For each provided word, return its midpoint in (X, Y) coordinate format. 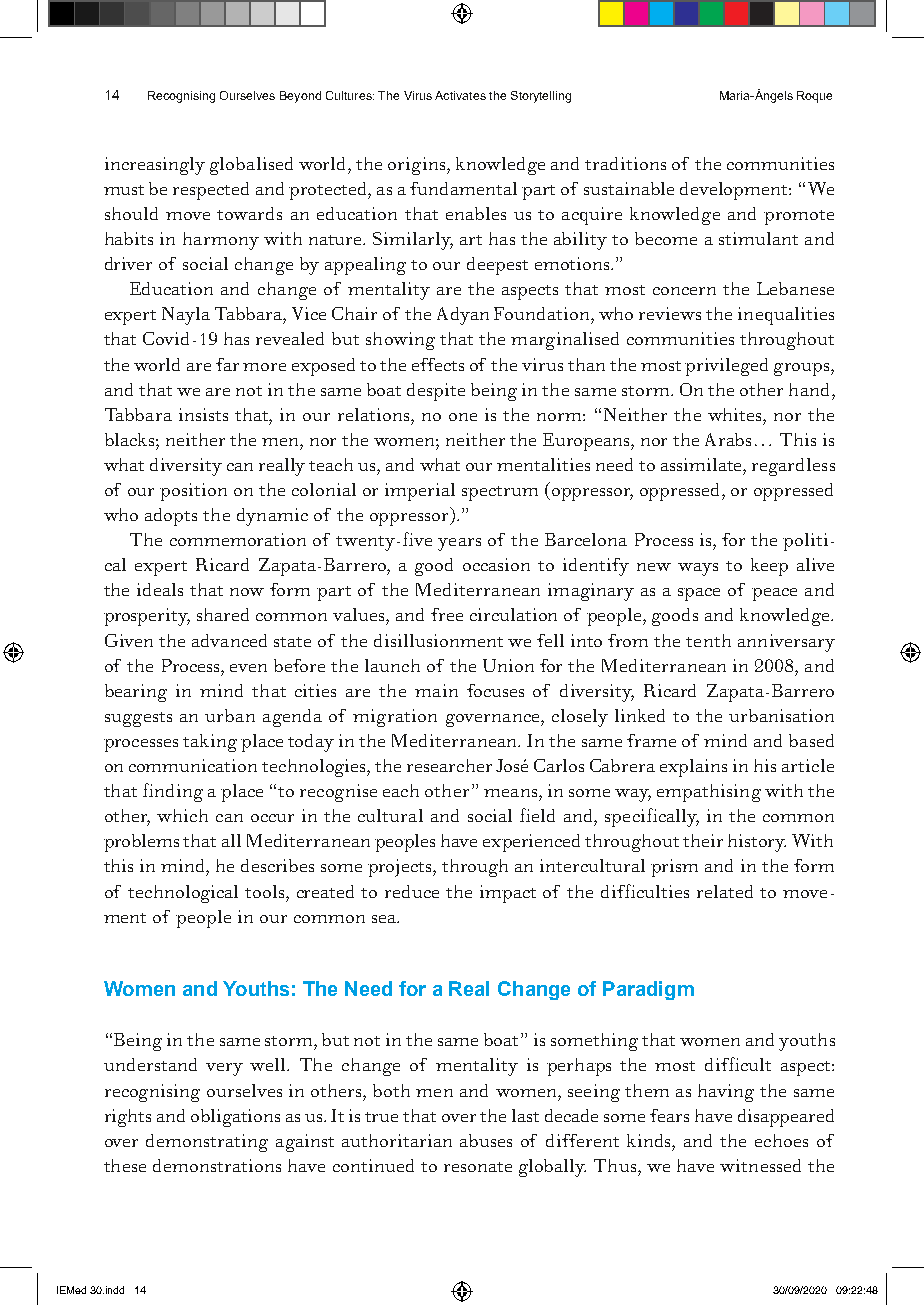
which (182, 815)
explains (693, 768)
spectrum (500, 493)
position (193, 492)
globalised (251, 166)
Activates (460, 95)
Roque (814, 97)
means (512, 793)
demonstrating (207, 1143)
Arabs (728, 439)
